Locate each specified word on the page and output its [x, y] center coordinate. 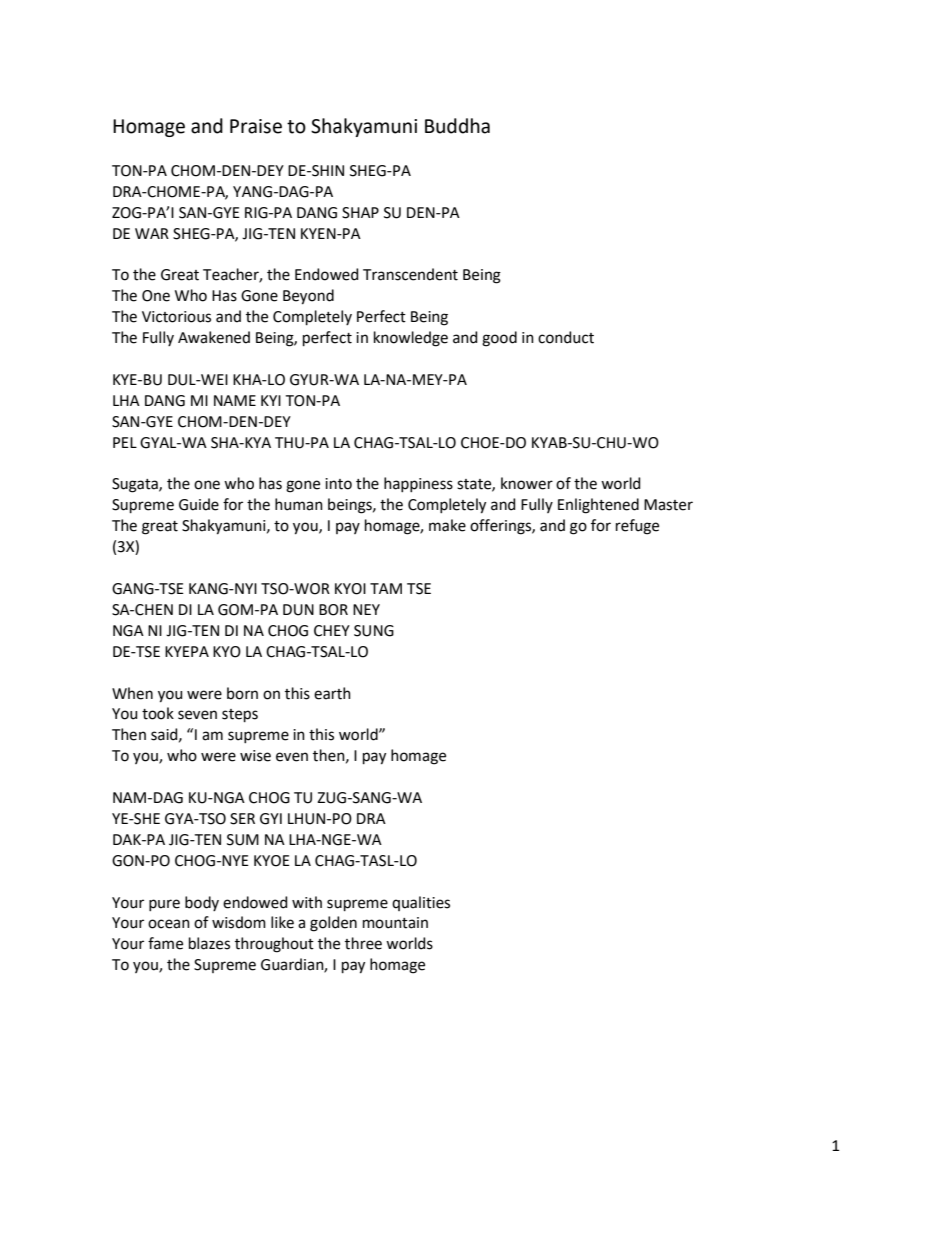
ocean [169, 924]
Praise [256, 126]
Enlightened [598, 506]
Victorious [176, 317]
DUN [298, 610]
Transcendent [410, 274]
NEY [366, 609]
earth [332, 693]
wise [255, 756]
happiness [418, 484]
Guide [199, 504]
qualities [421, 903]
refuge [637, 527]
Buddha [457, 126]
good [499, 339]
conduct [566, 337]
